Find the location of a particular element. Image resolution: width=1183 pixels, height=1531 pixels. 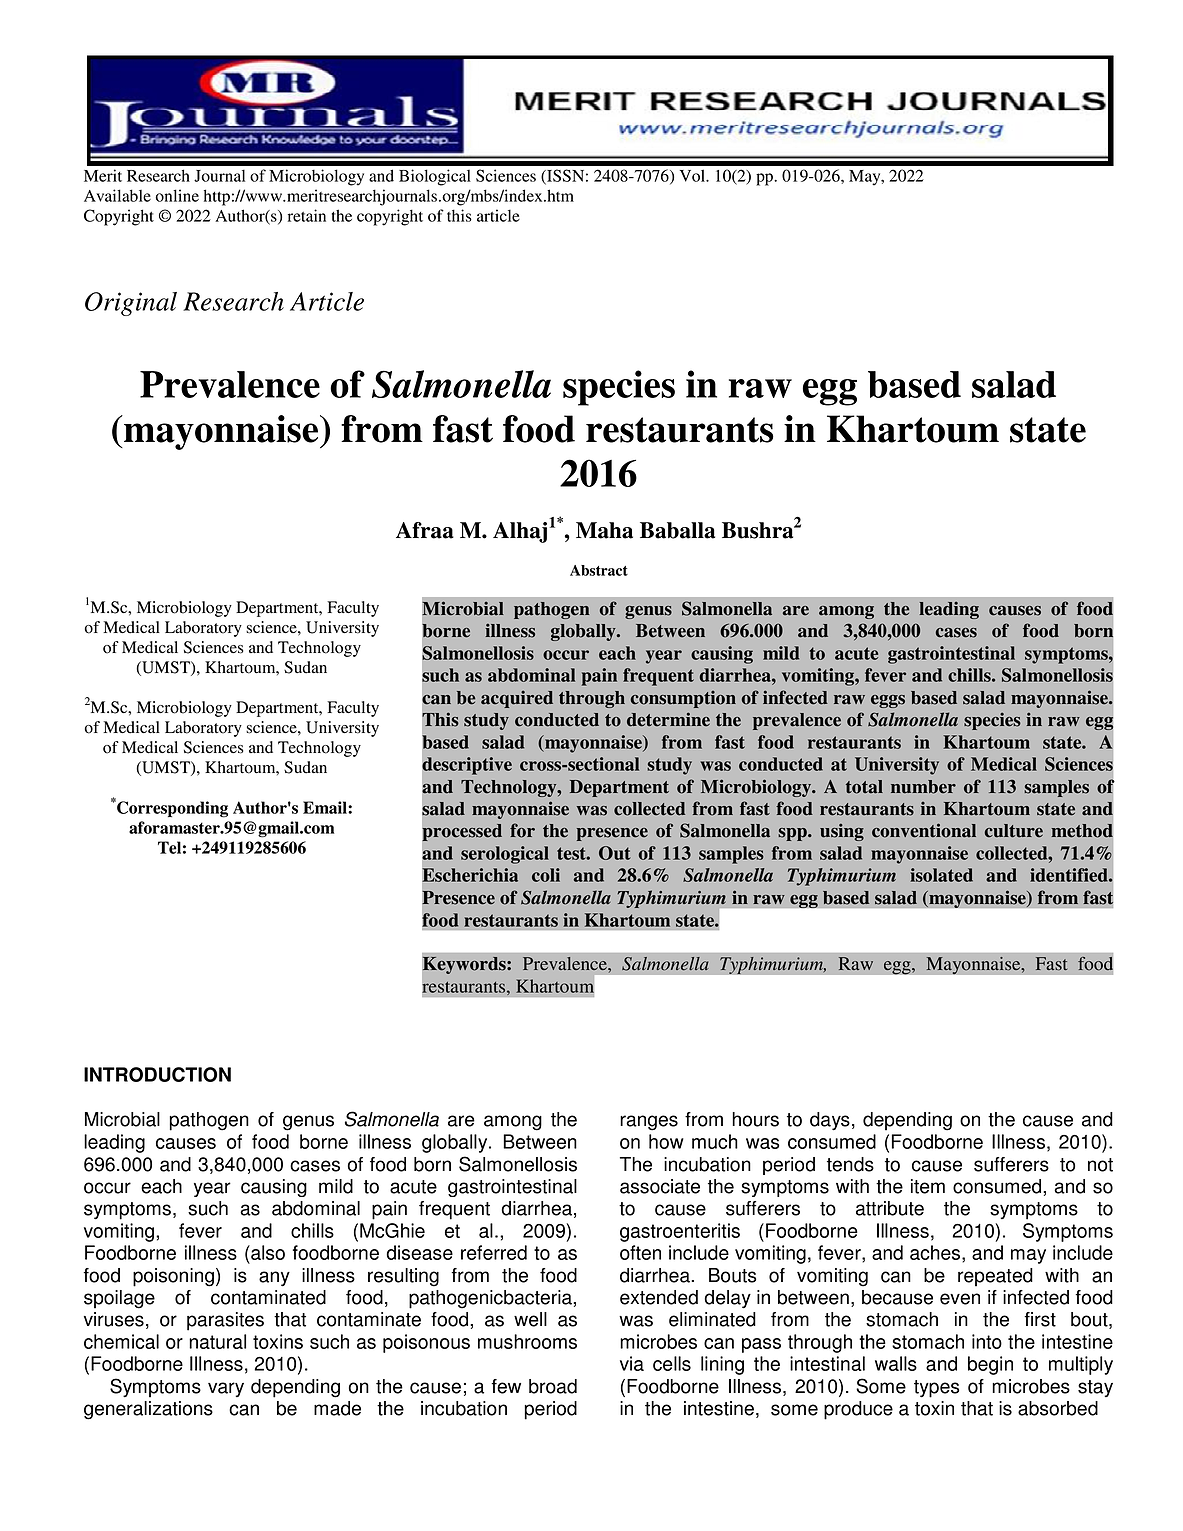

Email is located at coordinates (326, 807).
